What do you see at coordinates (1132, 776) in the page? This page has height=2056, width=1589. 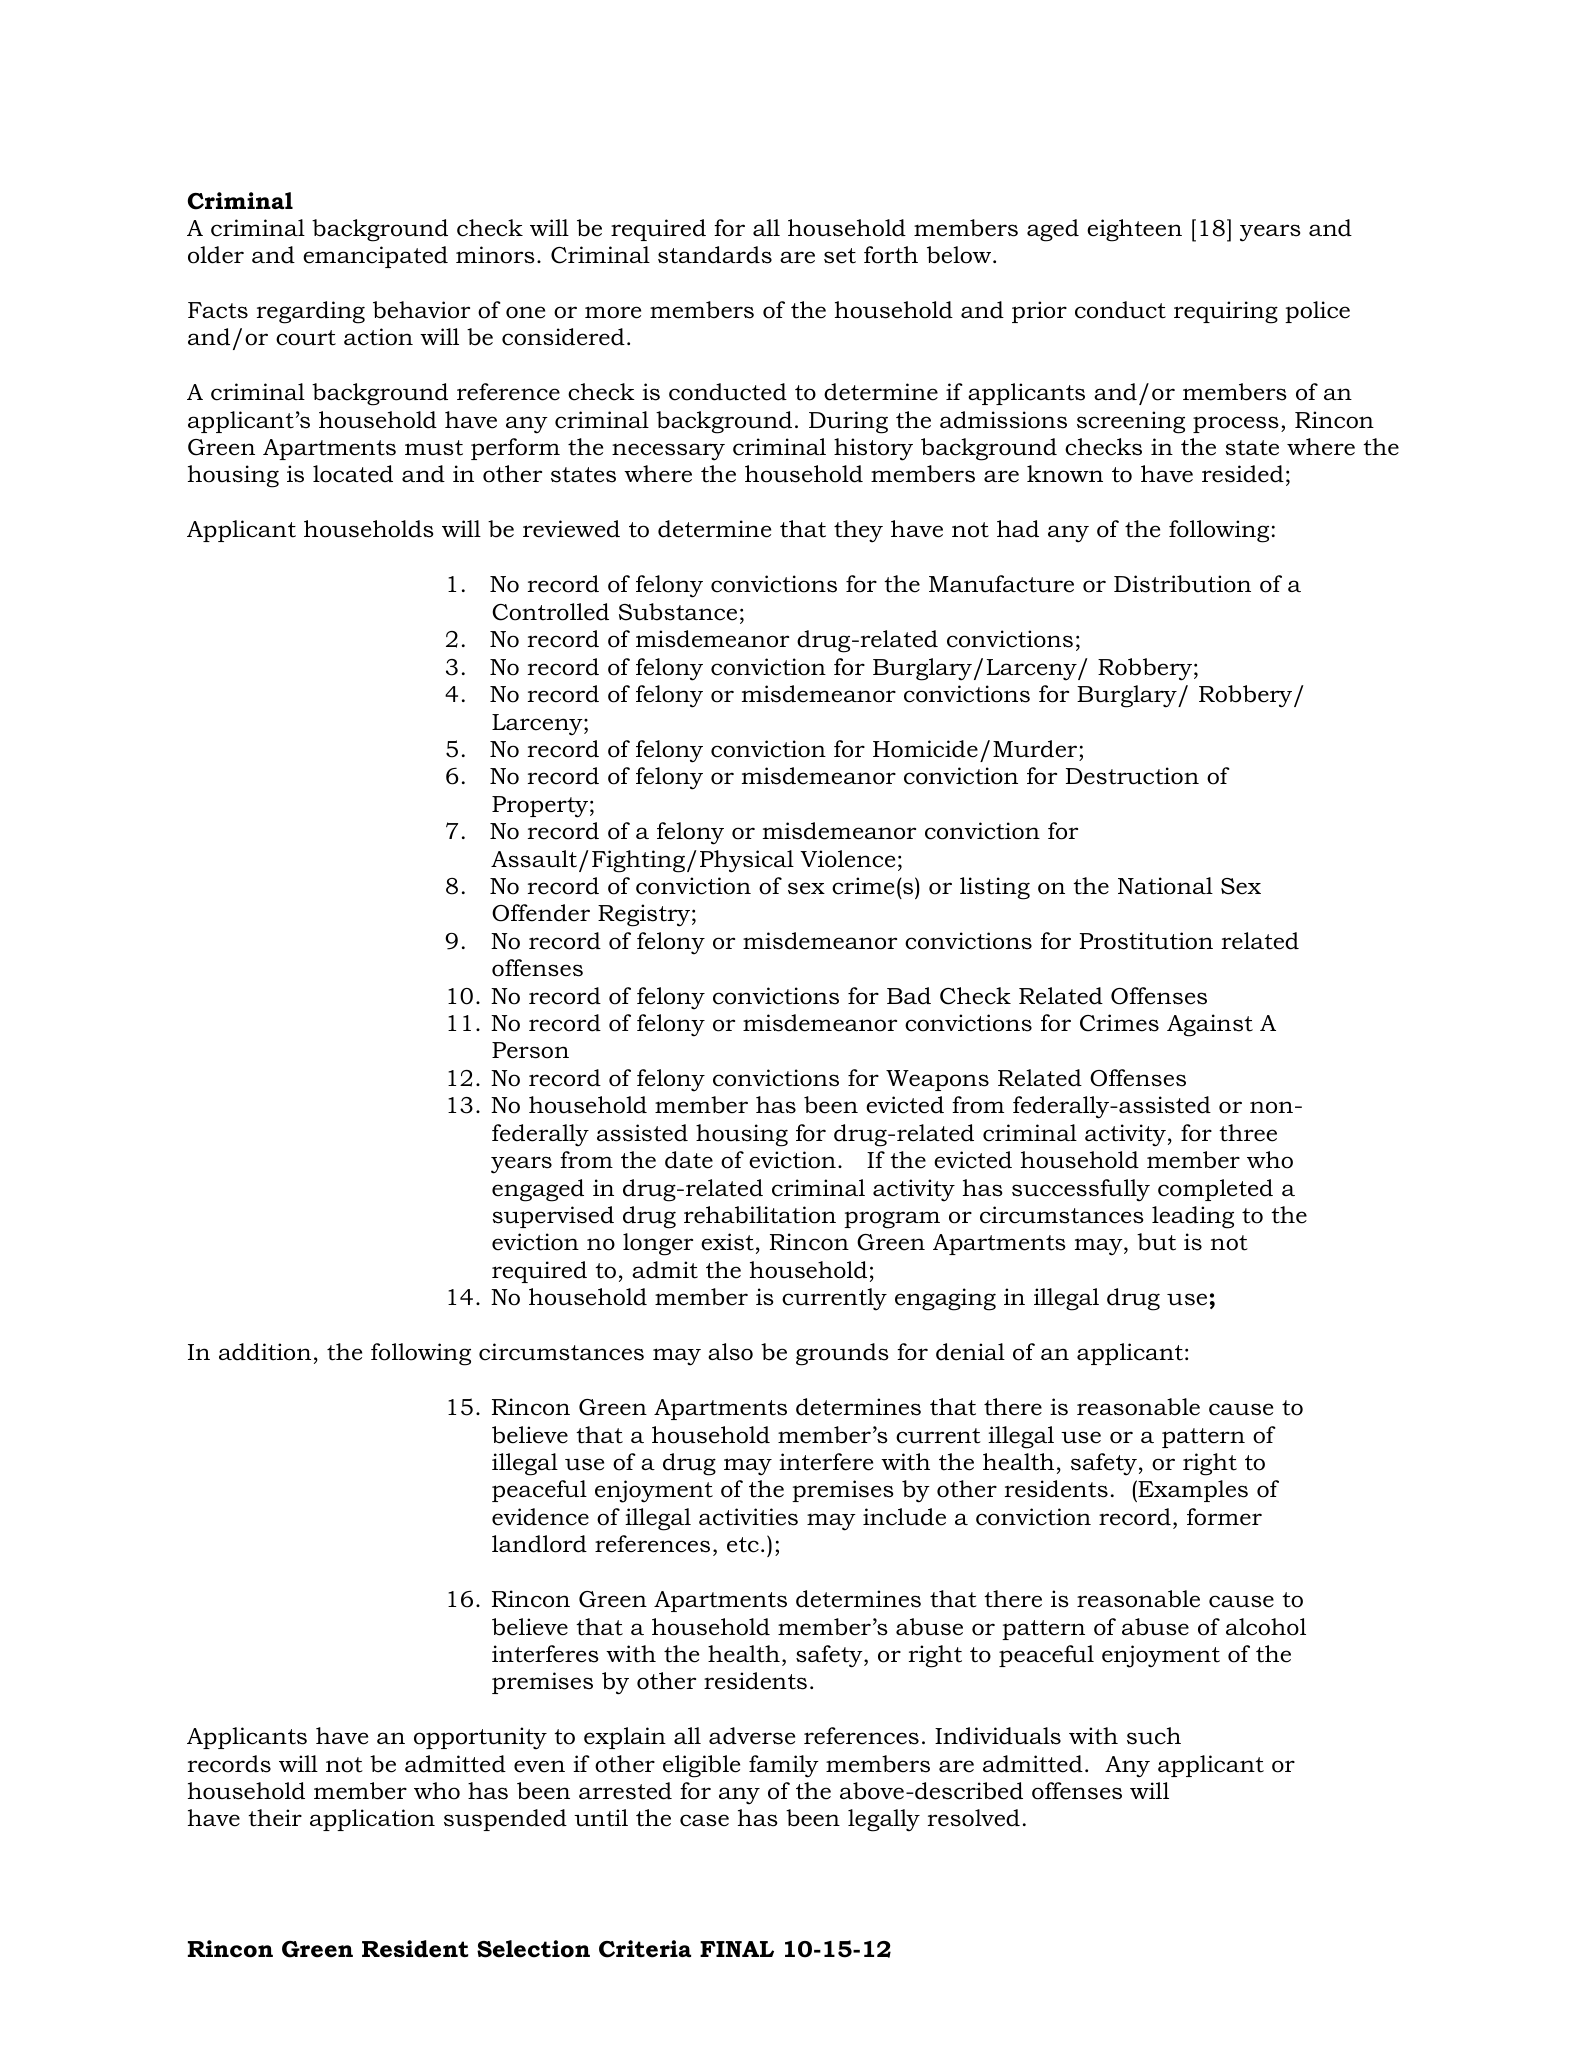 I see `Destruction` at bounding box center [1132, 776].
